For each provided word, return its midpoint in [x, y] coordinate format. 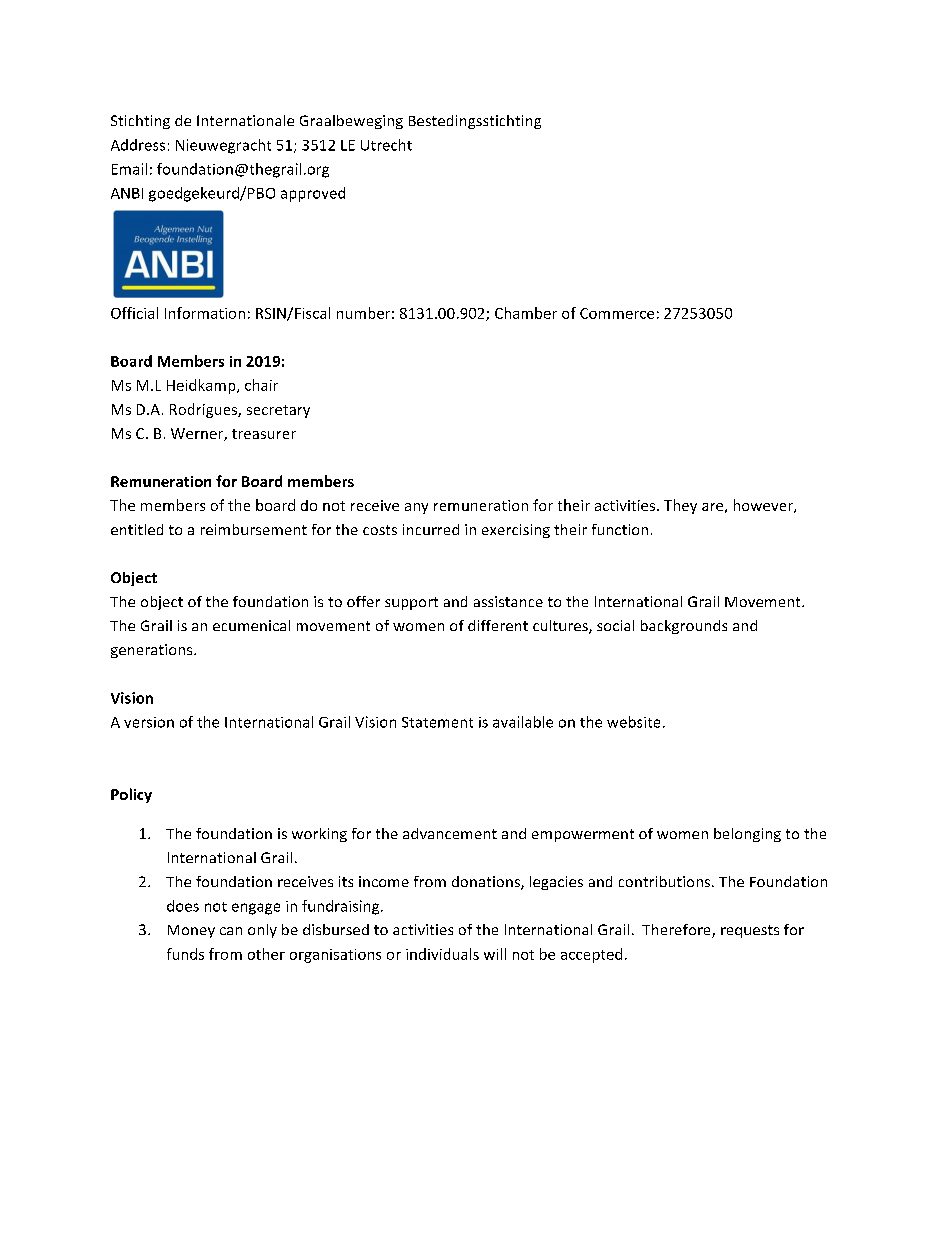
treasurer [264, 434]
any [416, 508]
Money [191, 931]
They [680, 506]
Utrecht [386, 145]
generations [153, 651]
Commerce [617, 313]
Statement [437, 722]
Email [129, 169]
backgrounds [684, 627]
